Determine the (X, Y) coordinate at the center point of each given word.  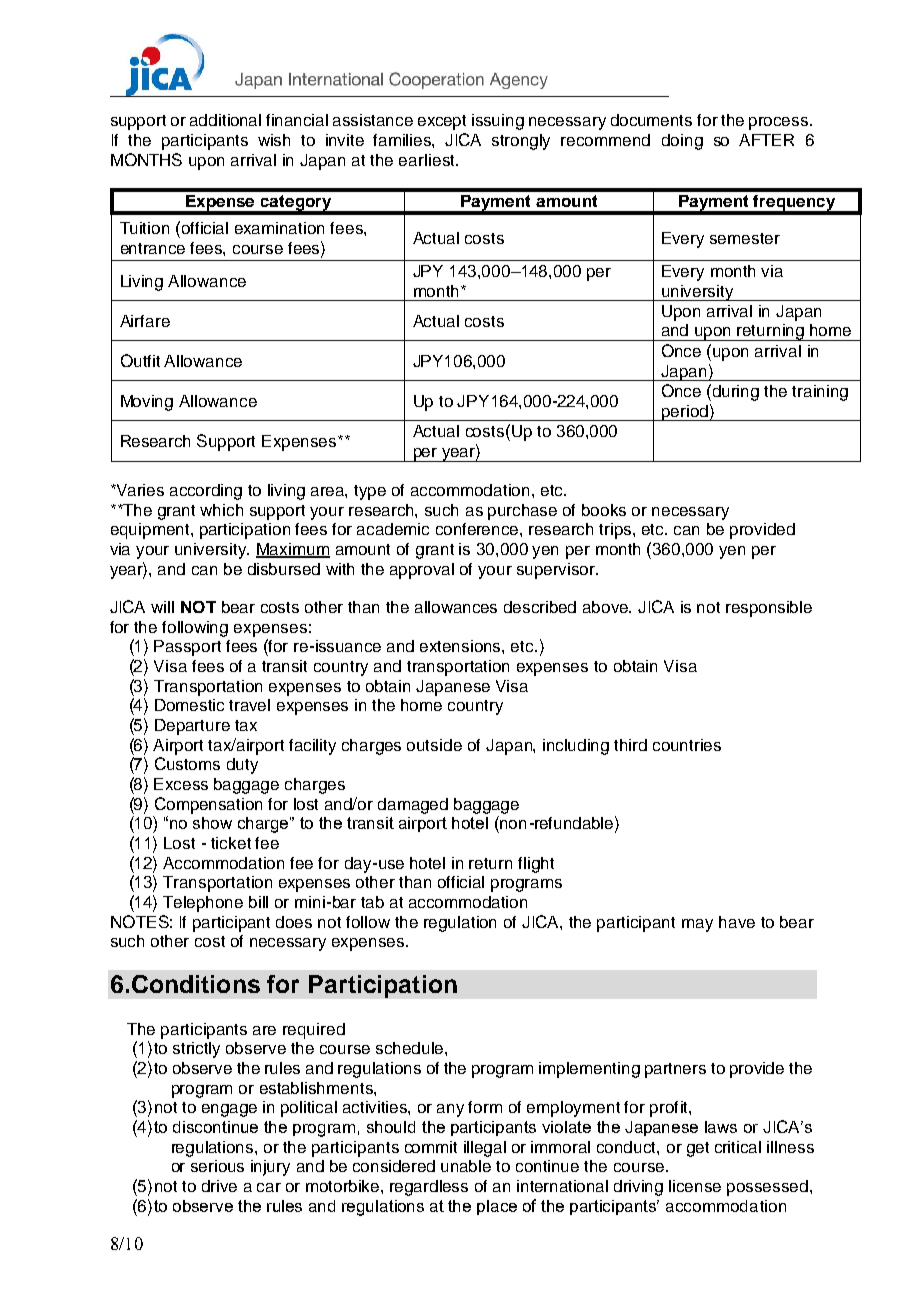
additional (225, 120)
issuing (498, 122)
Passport (187, 648)
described (540, 607)
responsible (769, 609)
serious (217, 1166)
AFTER (766, 140)
